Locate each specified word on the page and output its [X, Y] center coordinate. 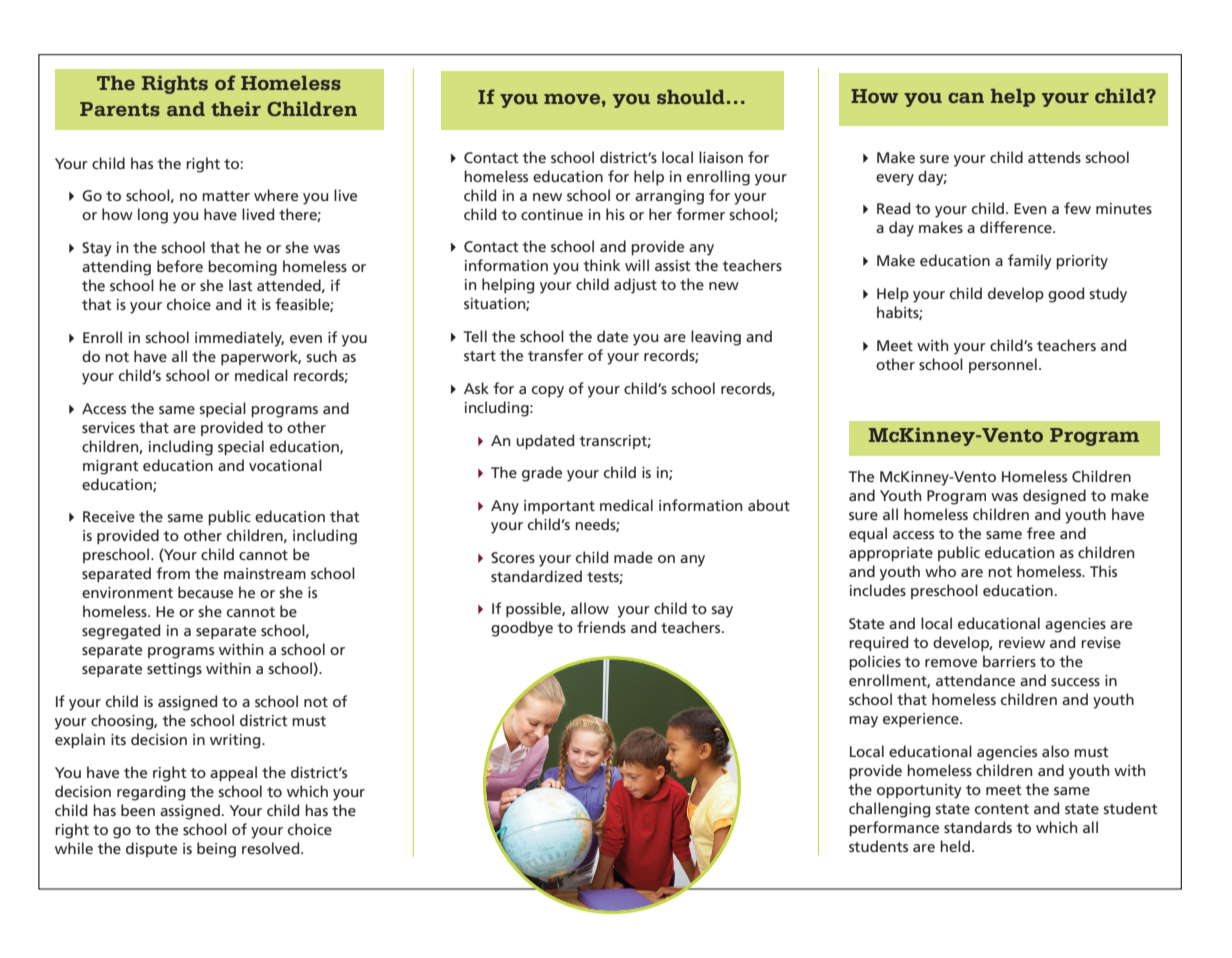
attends [1054, 157]
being [216, 850]
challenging [889, 810]
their [236, 109]
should [691, 97]
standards [978, 827]
